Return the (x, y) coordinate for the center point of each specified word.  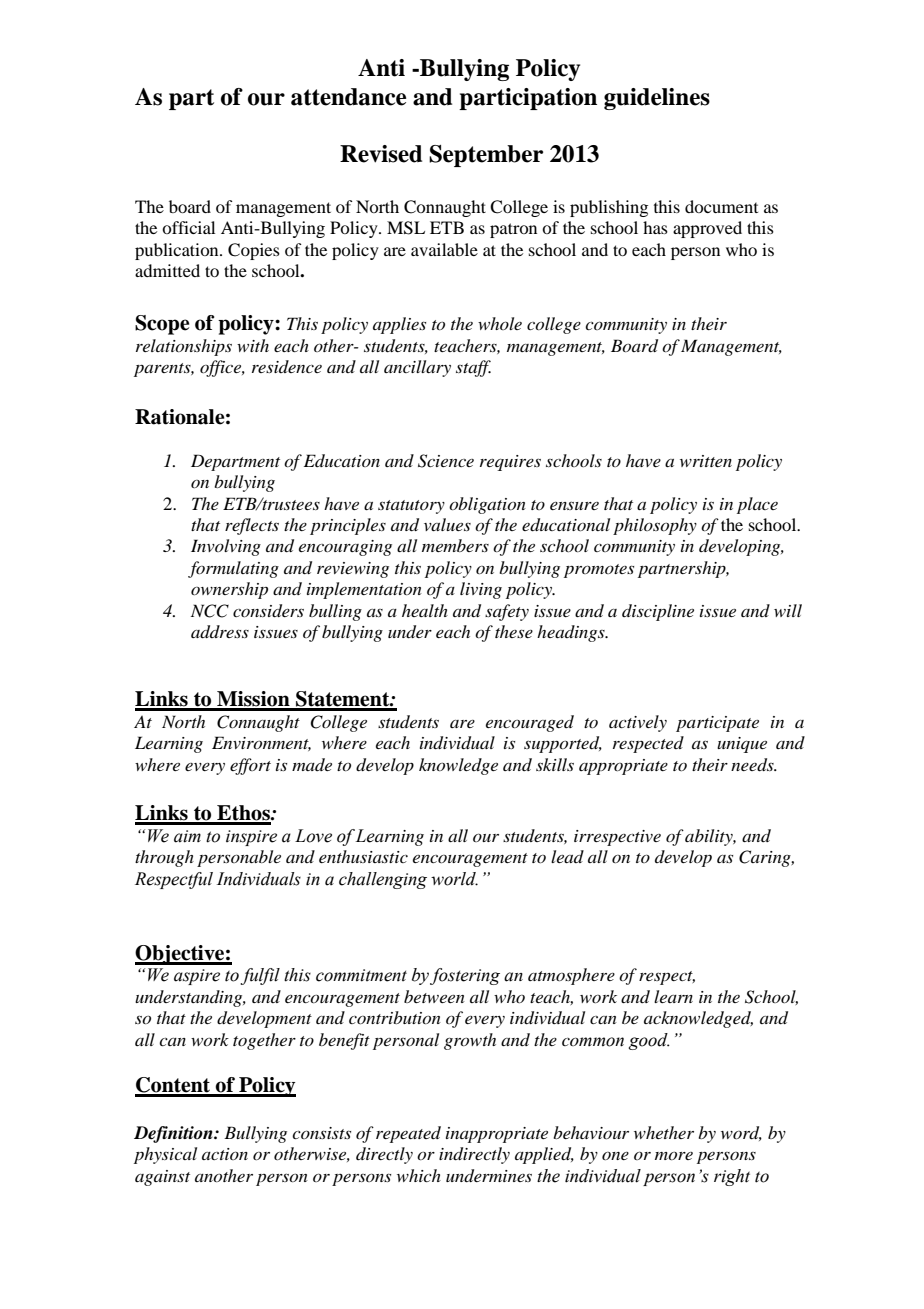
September (486, 156)
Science (446, 461)
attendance (348, 97)
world (454, 879)
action (225, 1154)
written (706, 461)
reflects (252, 526)
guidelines (657, 99)
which (419, 1175)
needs (753, 765)
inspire (251, 838)
